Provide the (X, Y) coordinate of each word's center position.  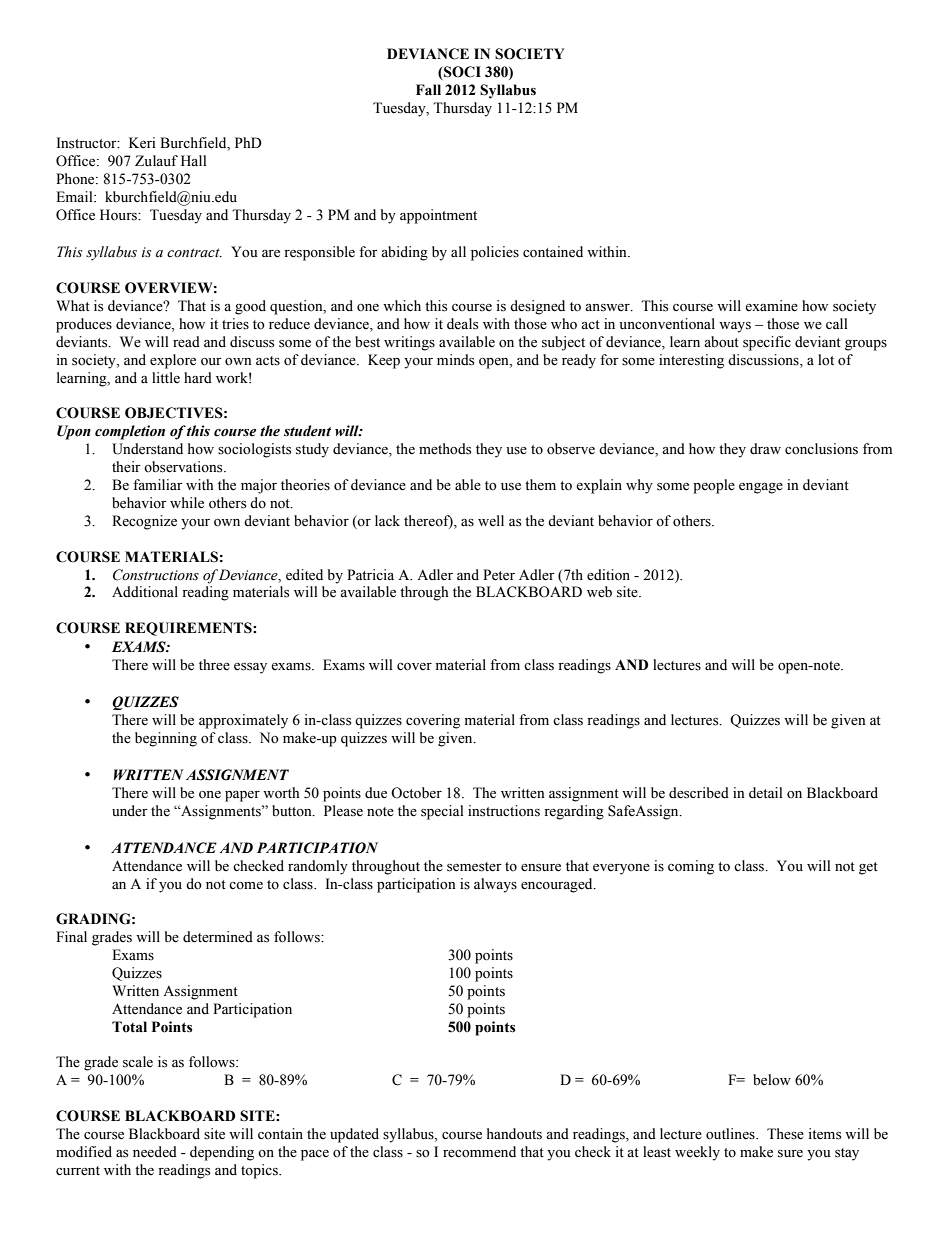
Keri (142, 143)
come (246, 886)
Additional (145, 592)
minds (455, 360)
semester (474, 867)
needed (155, 1152)
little (166, 378)
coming (691, 867)
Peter (499, 575)
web (599, 592)
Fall (428, 90)
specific (767, 343)
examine (771, 306)
